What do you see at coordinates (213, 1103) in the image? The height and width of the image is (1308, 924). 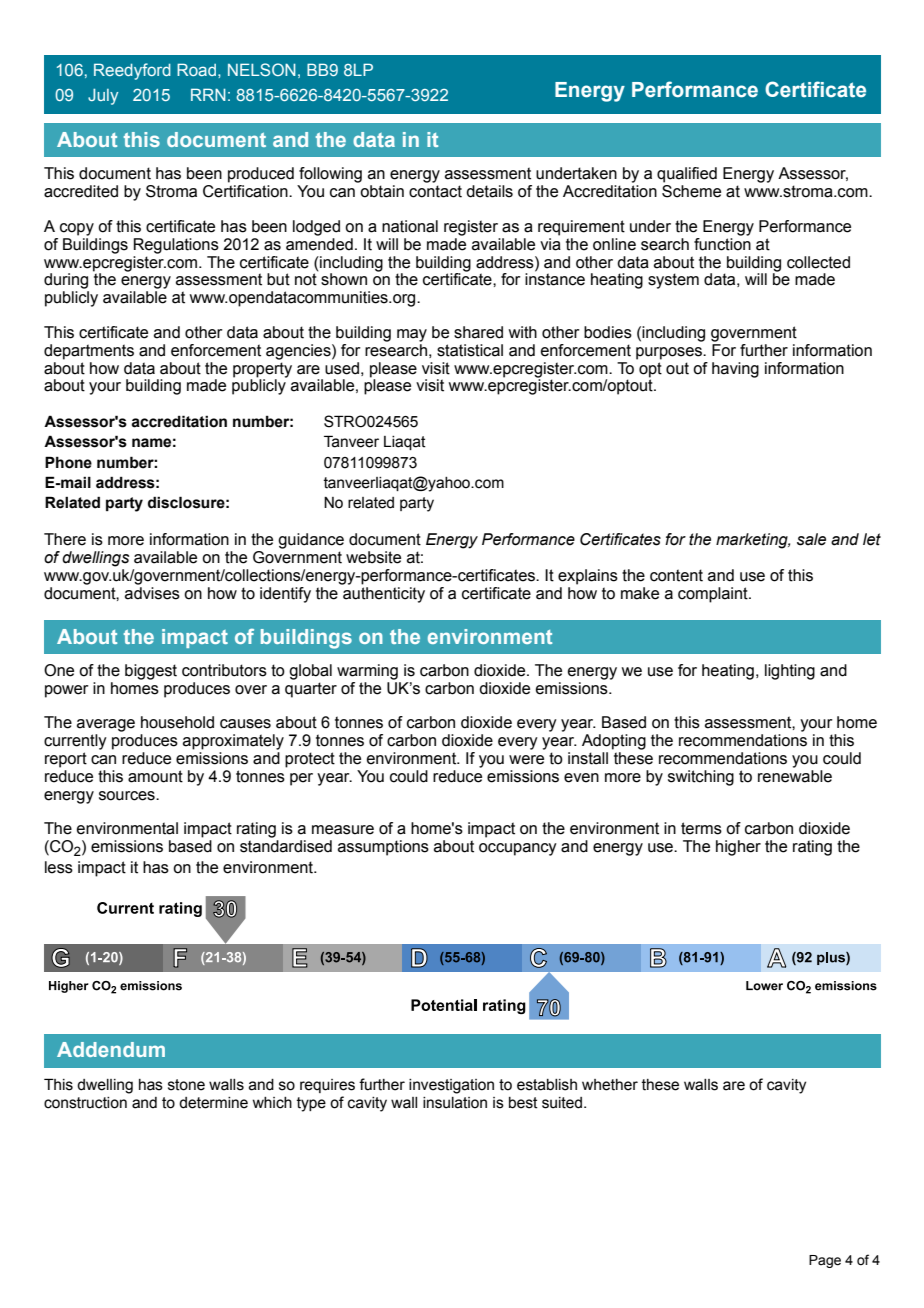 I see `determine` at bounding box center [213, 1103].
